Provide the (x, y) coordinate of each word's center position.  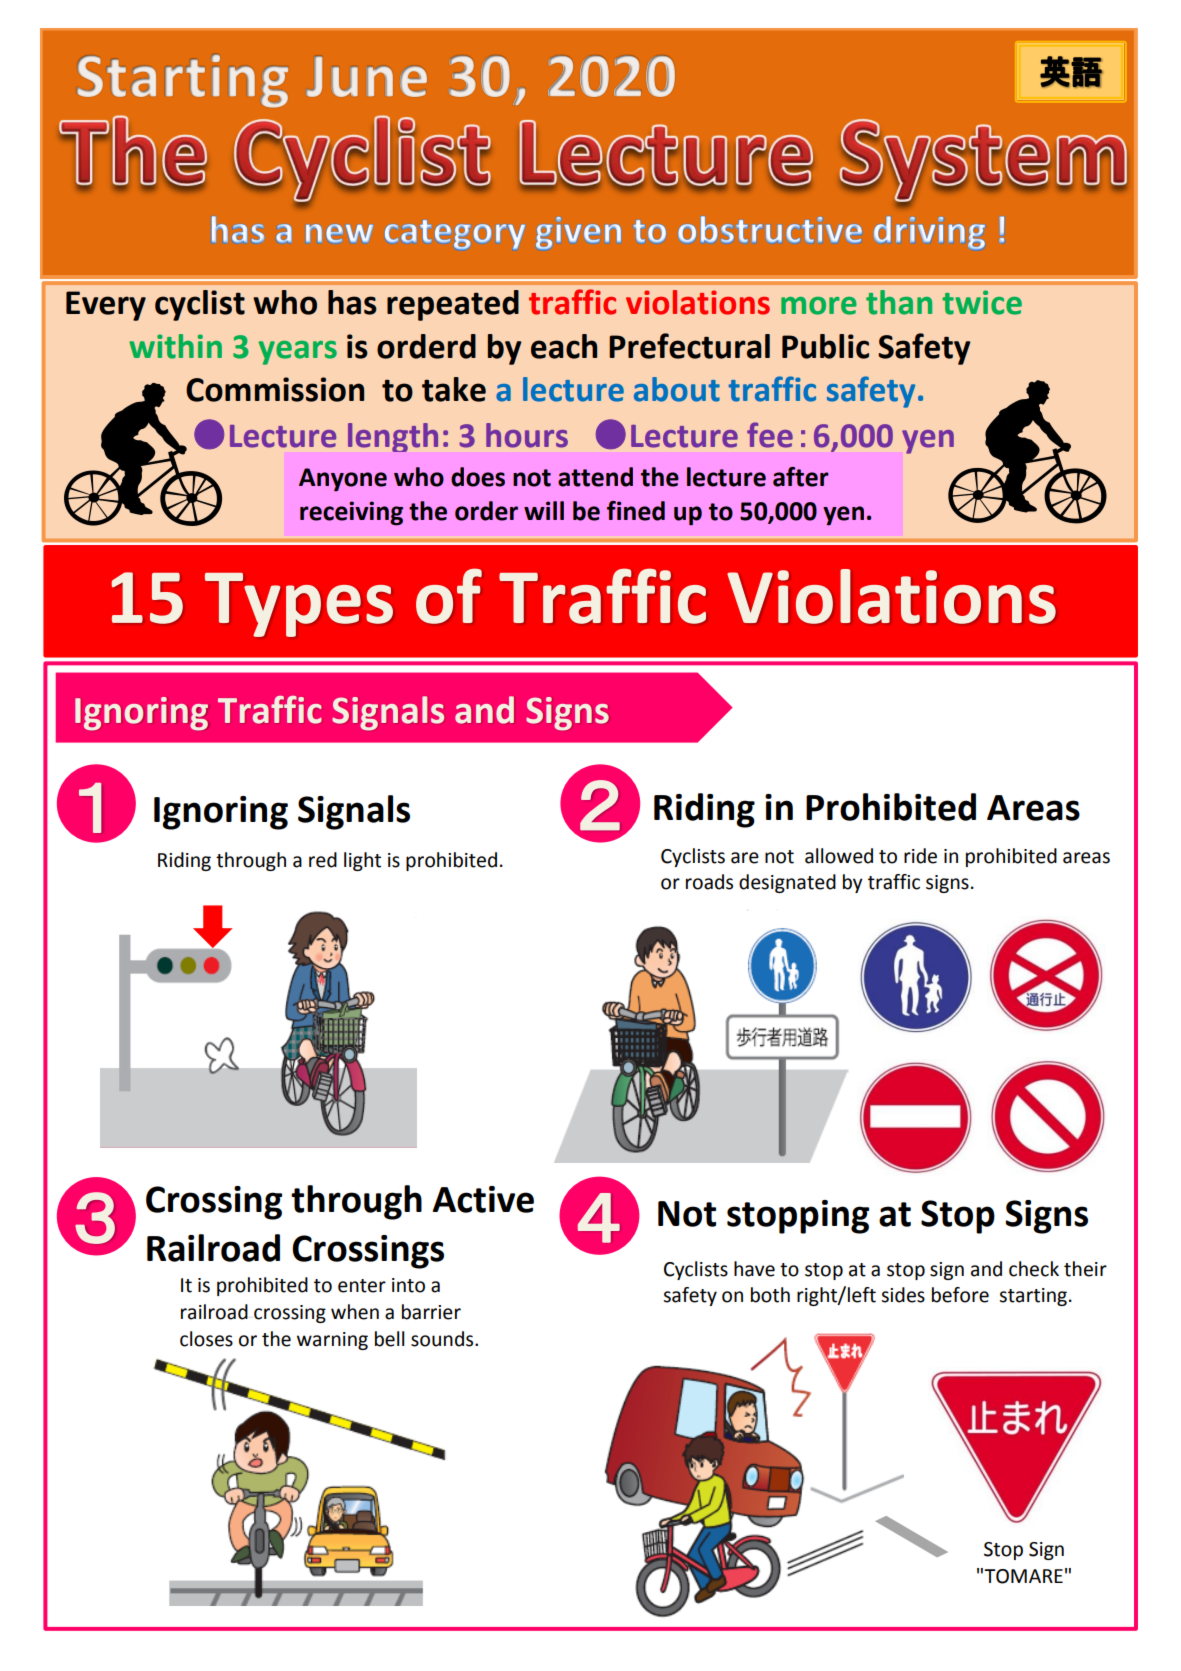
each (564, 346)
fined (636, 511)
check (1034, 1269)
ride (920, 856)
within (175, 346)
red (323, 860)
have (754, 1269)
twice (982, 302)
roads (709, 882)
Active (483, 1199)
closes (206, 1339)
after (801, 477)
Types (299, 605)
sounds (443, 1339)
